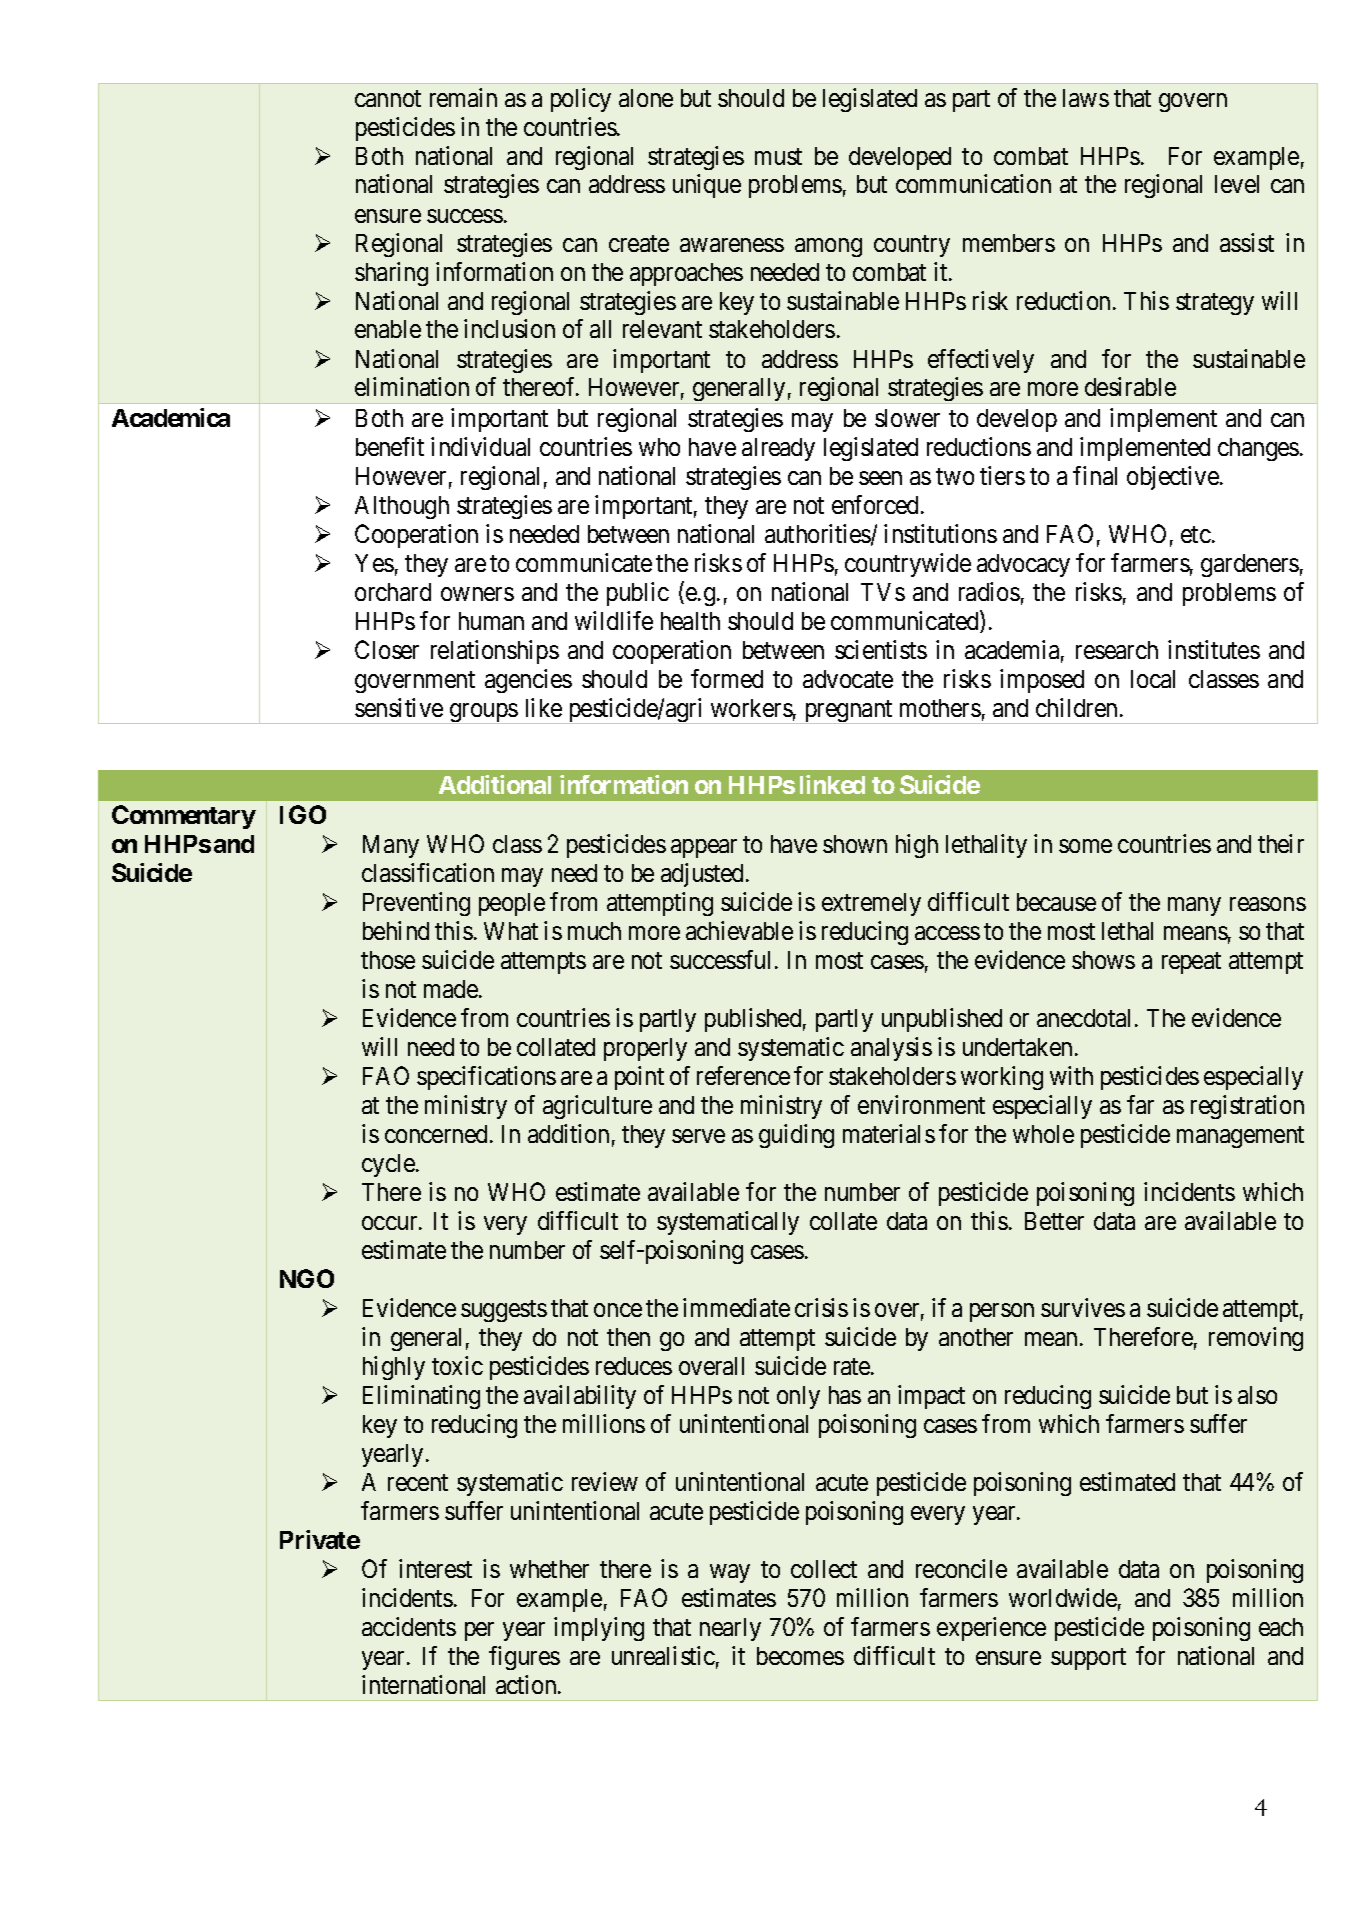 The image size is (1365, 1930). What do you see at coordinates (727, 678) in the screenshot?
I see `formed` at bounding box center [727, 678].
